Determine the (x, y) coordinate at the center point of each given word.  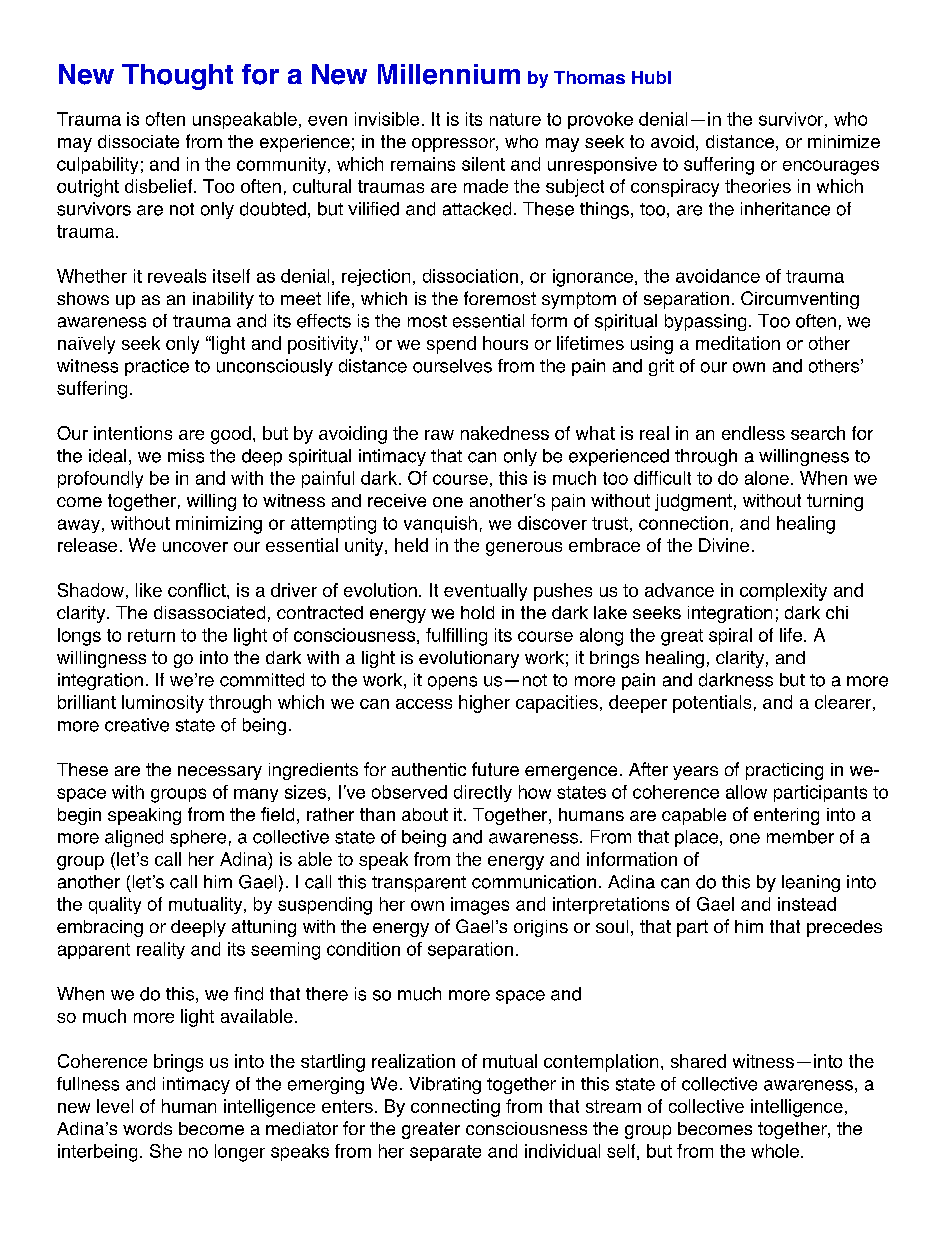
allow (746, 792)
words (147, 1128)
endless (753, 433)
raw (439, 435)
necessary (220, 773)
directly (483, 793)
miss (186, 456)
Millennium (449, 74)
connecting (455, 1108)
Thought (177, 77)
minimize (844, 141)
